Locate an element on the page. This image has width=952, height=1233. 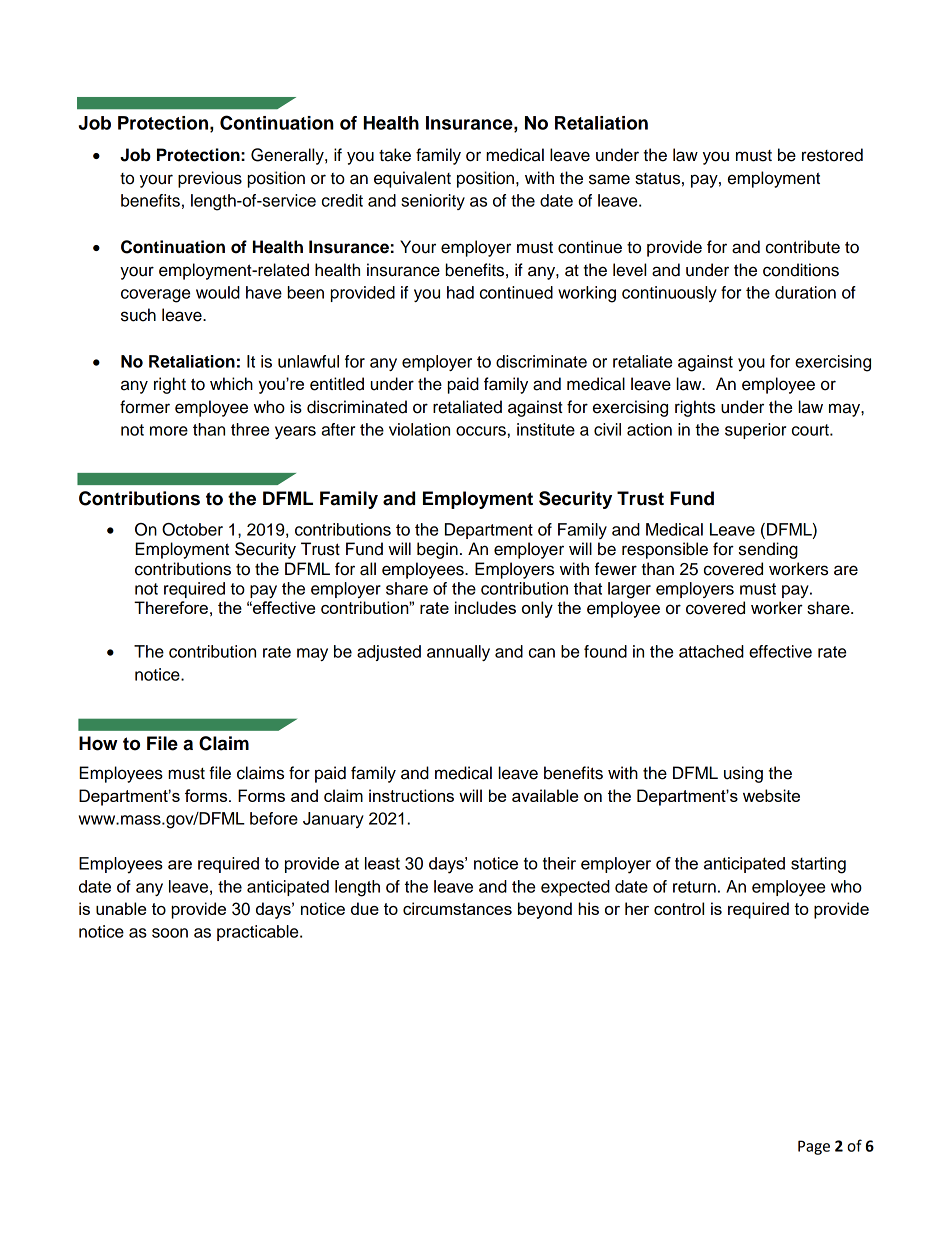
before is located at coordinates (274, 818).
